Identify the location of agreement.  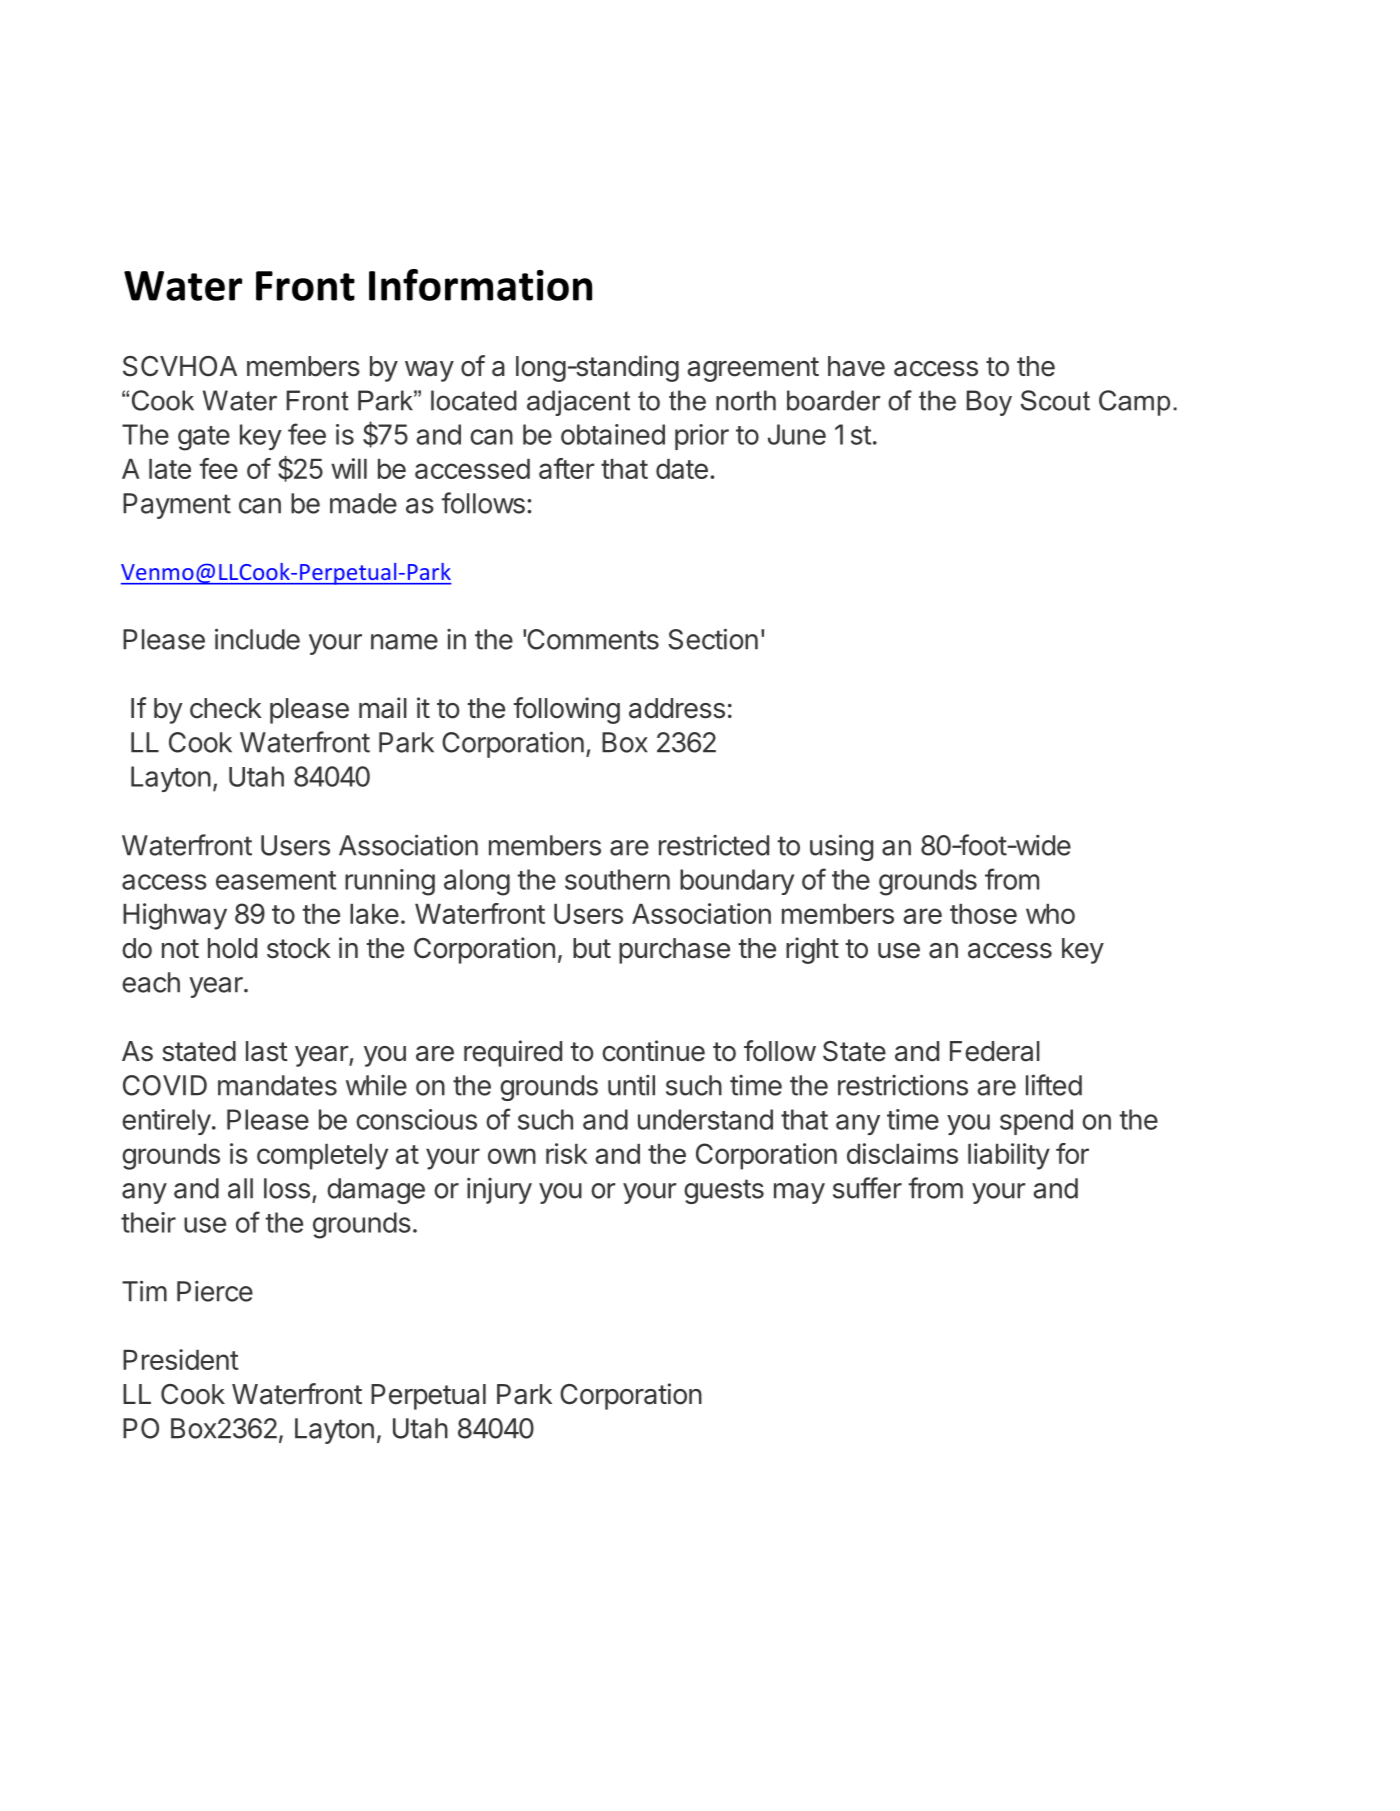
(753, 369).
